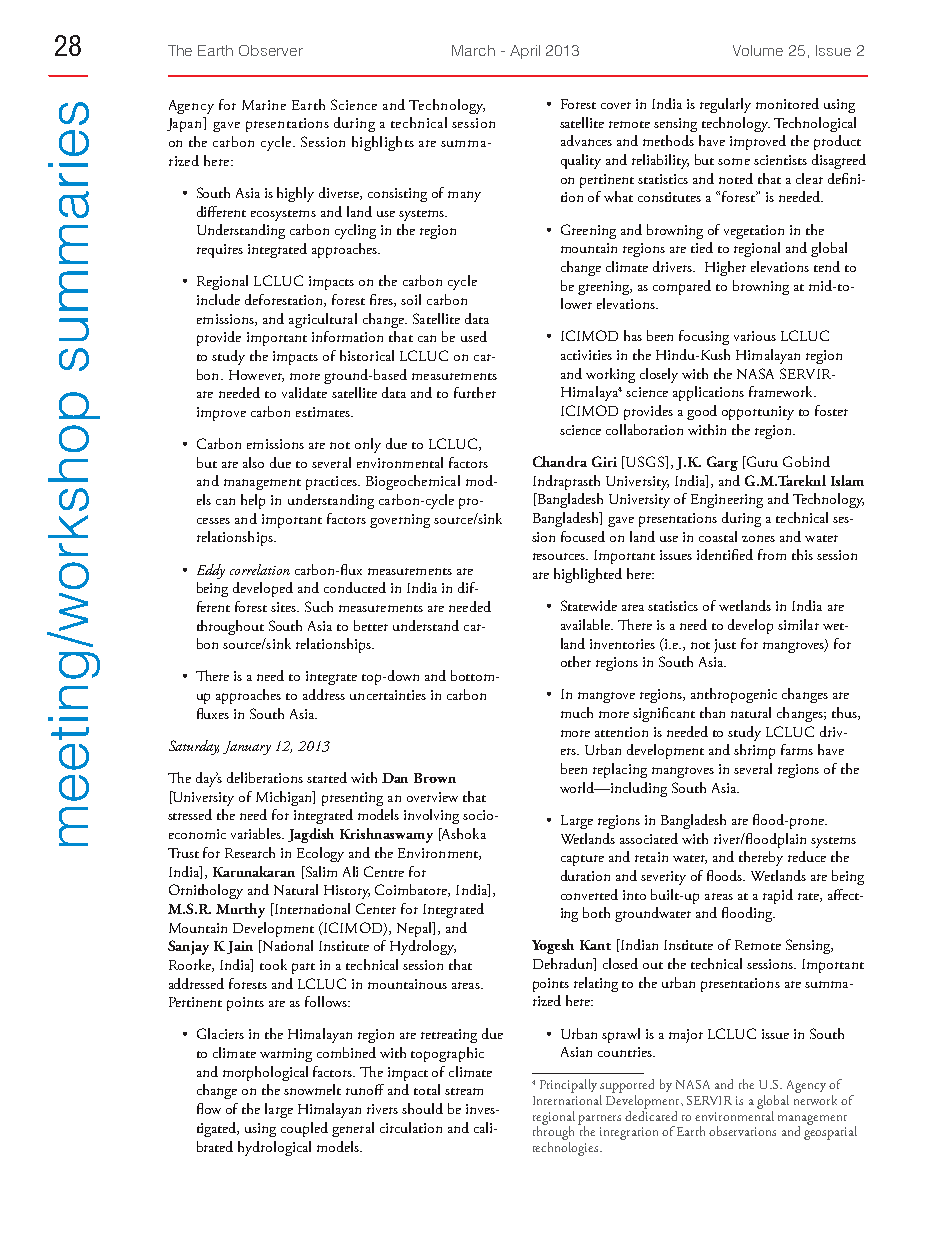 The height and width of the screenshot is (1233, 952). I want to click on farms, so click(797, 749).
